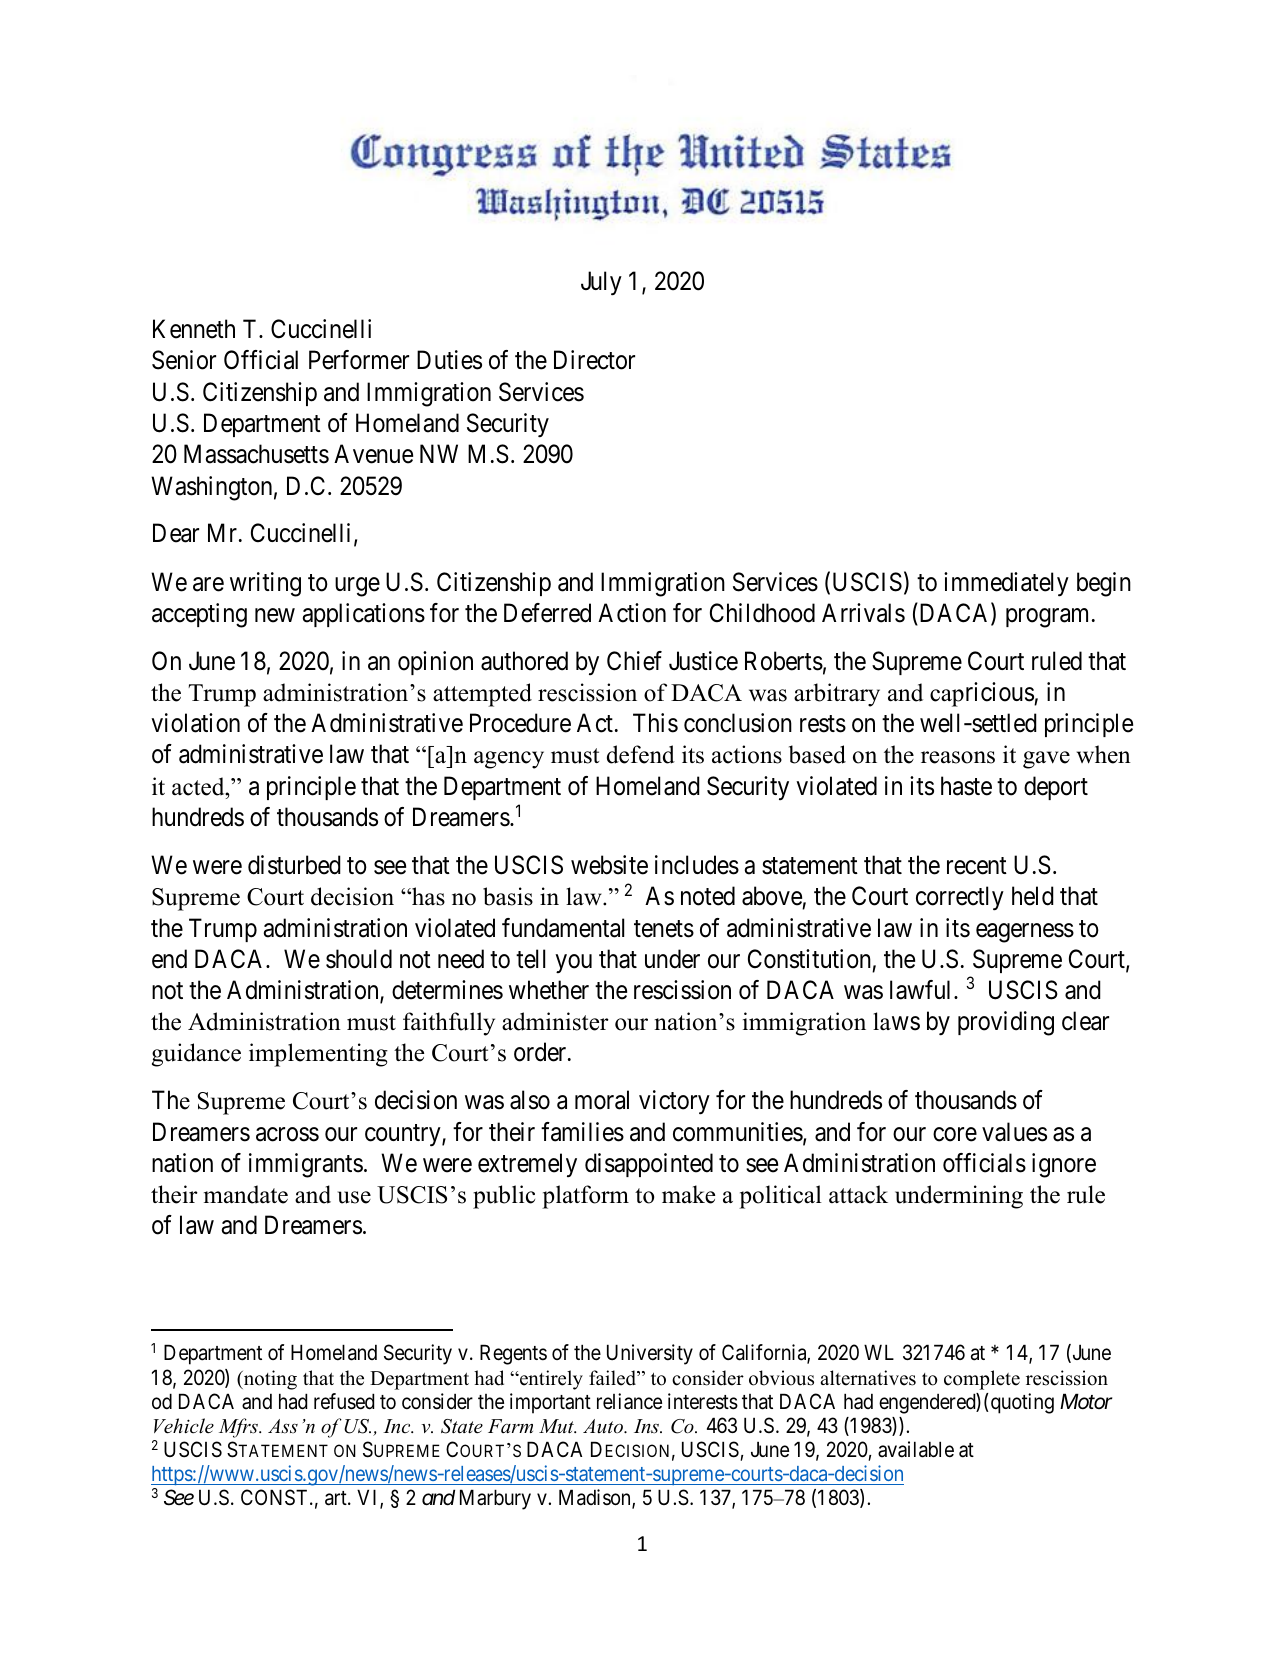 This screenshot has height=1661, width=1284. I want to click on Performer, so click(359, 360).
